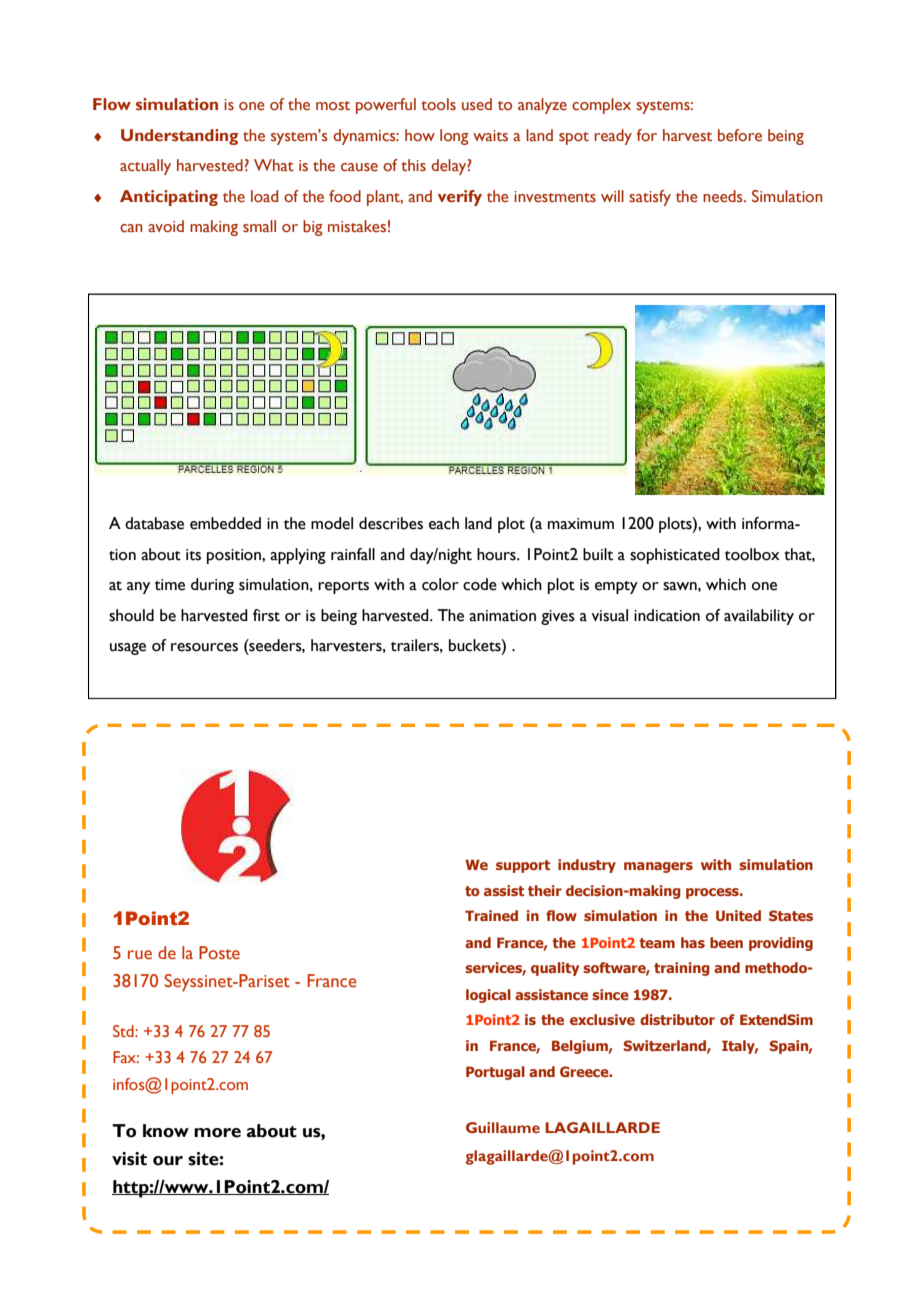 This image has height=1308, width=924. What do you see at coordinates (217, 1133) in the image?
I see `more` at bounding box center [217, 1133].
